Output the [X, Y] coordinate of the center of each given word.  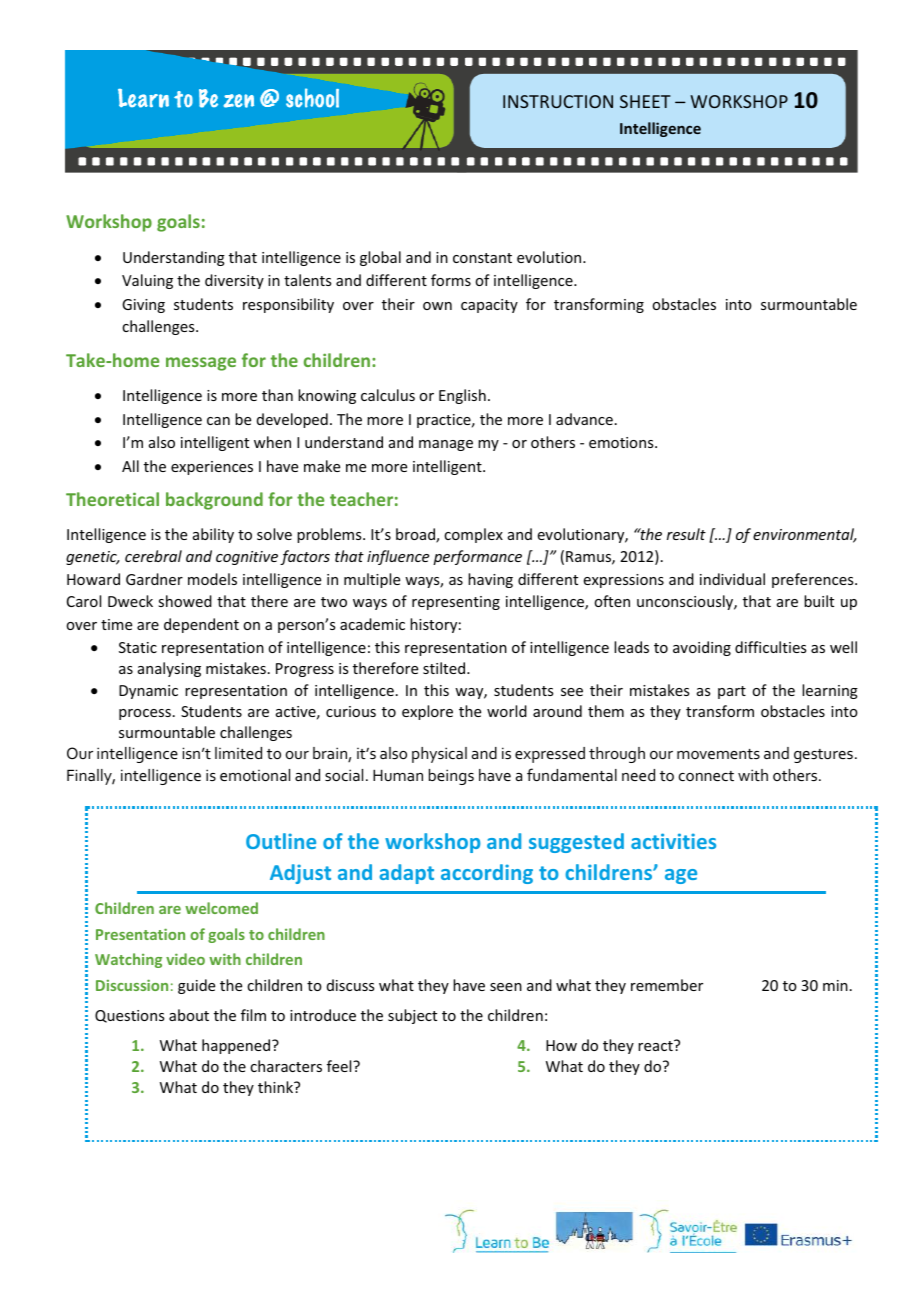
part [732, 692]
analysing [169, 669]
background [214, 501]
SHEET [645, 101]
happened [237, 1046]
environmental [805, 535]
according [487, 874]
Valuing [147, 281]
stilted [445, 668]
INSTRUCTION [558, 101]
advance [584, 419]
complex [473, 535]
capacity [489, 306]
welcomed [221, 908]
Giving [143, 306]
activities [673, 841]
